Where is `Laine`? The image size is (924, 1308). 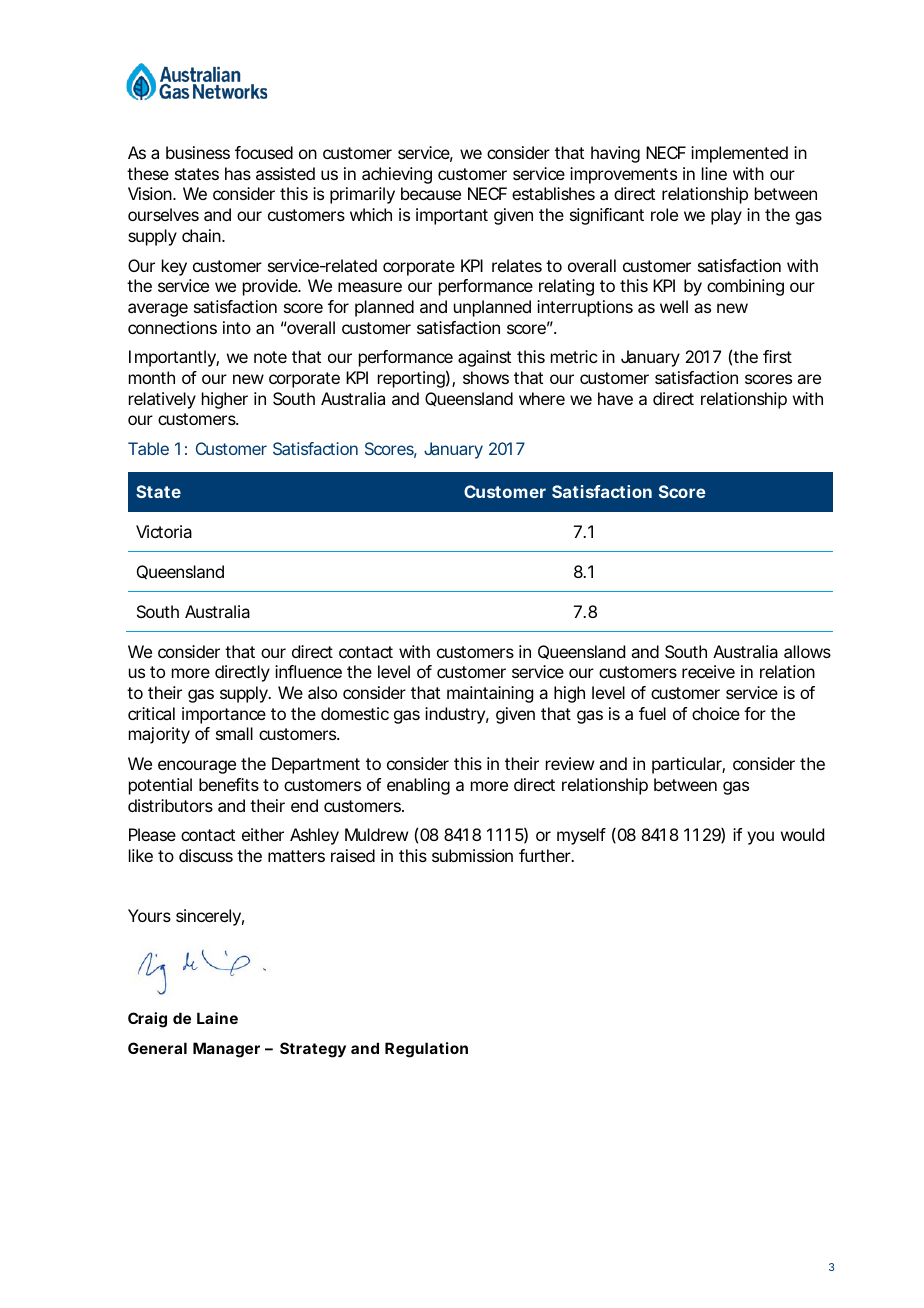
Laine is located at coordinates (217, 1018).
